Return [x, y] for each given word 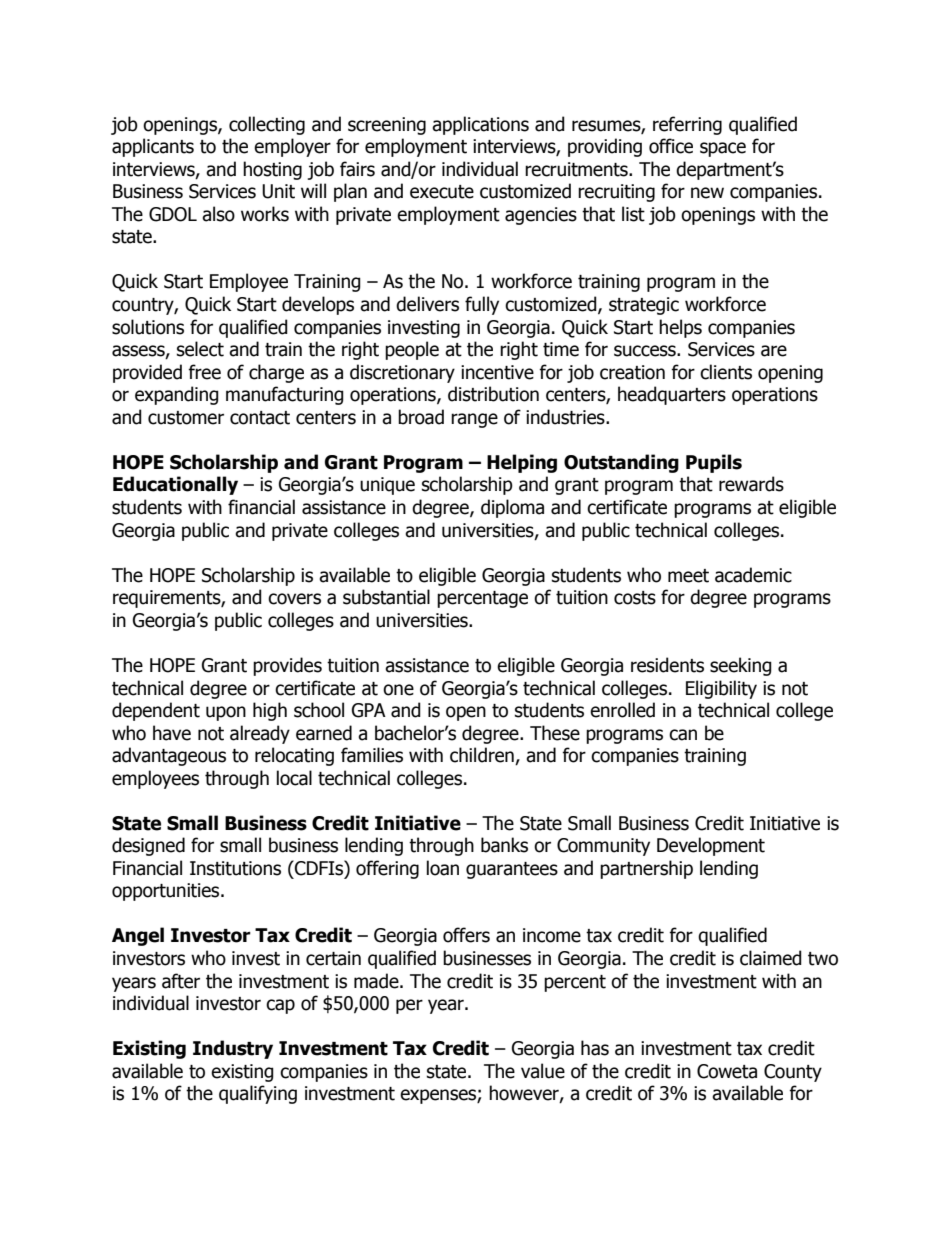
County [793, 1073]
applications [480, 125]
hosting [272, 170]
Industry [233, 1049]
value [543, 1071]
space [723, 149]
